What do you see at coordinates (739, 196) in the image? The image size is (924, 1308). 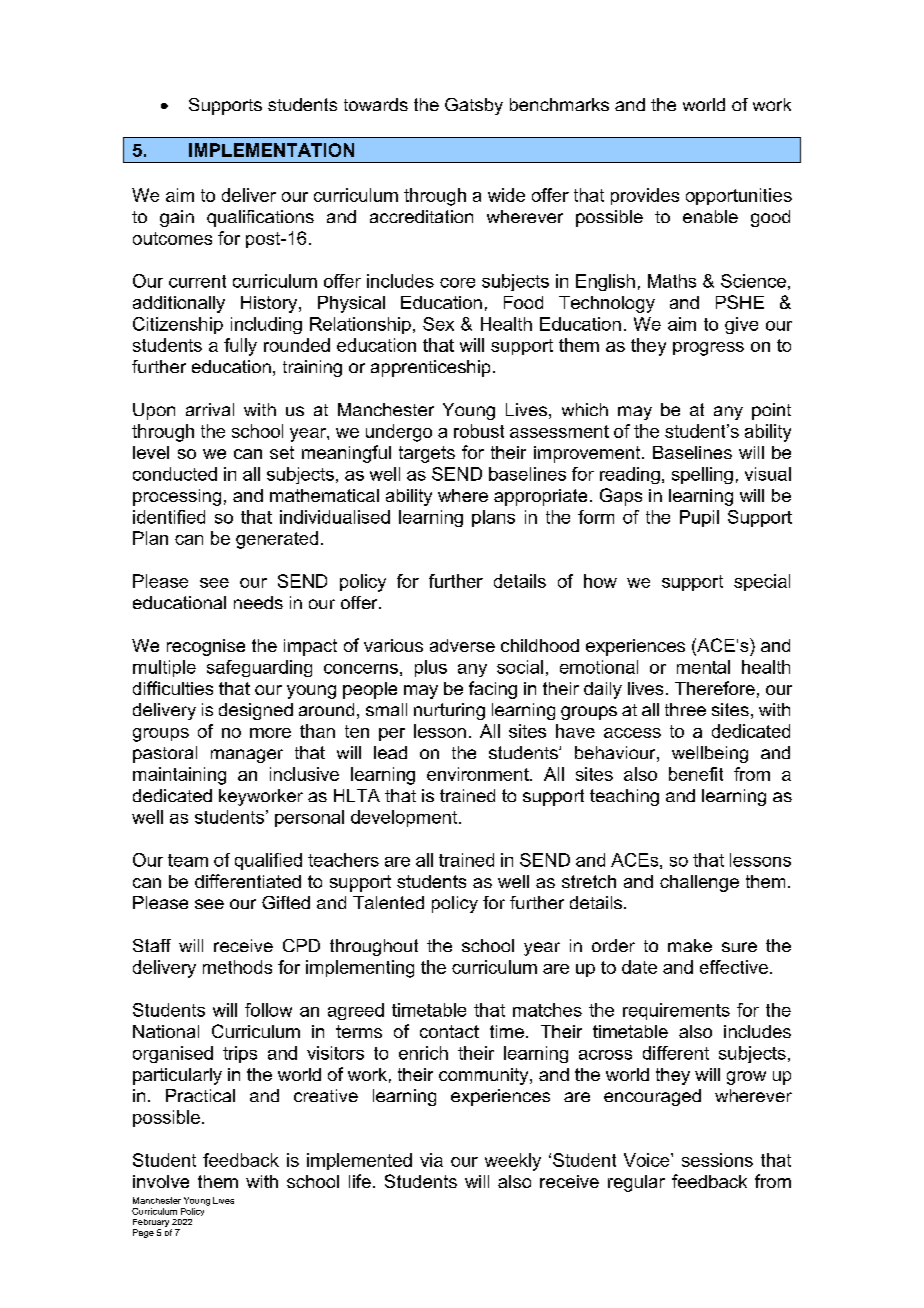 I see `opportunities` at bounding box center [739, 196].
